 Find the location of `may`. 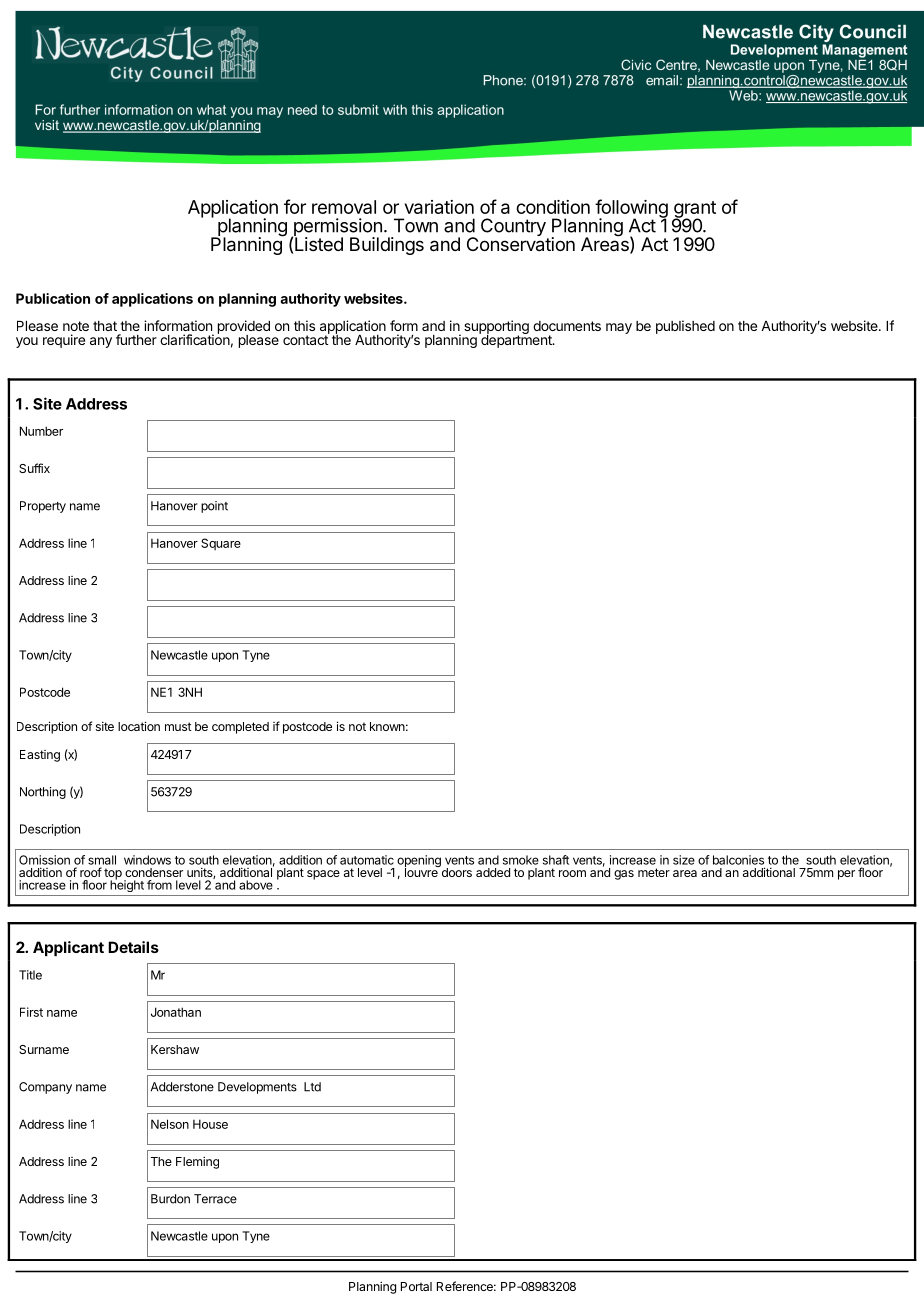

may is located at coordinates (619, 328).
